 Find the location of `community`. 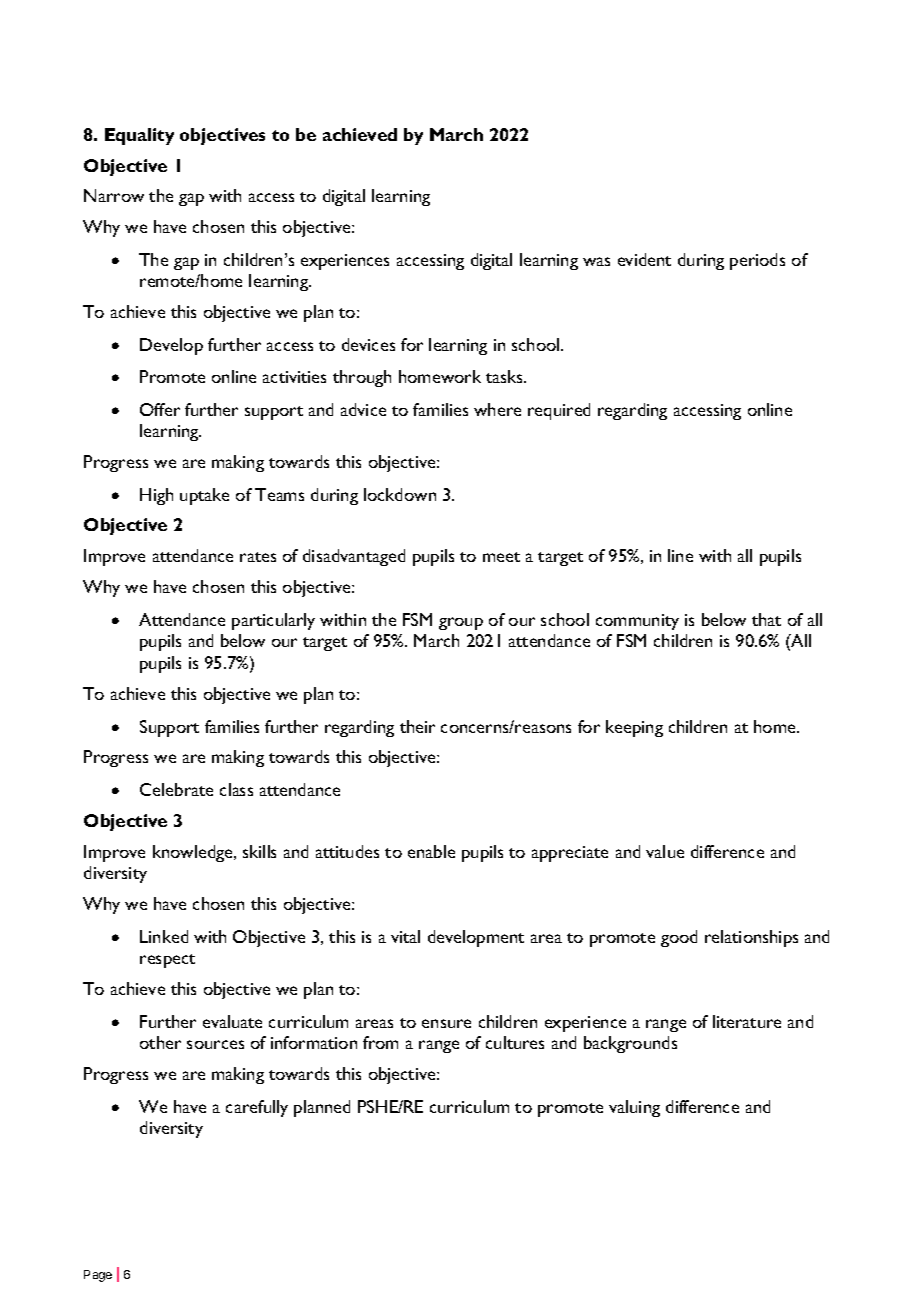

community is located at coordinates (637, 622).
